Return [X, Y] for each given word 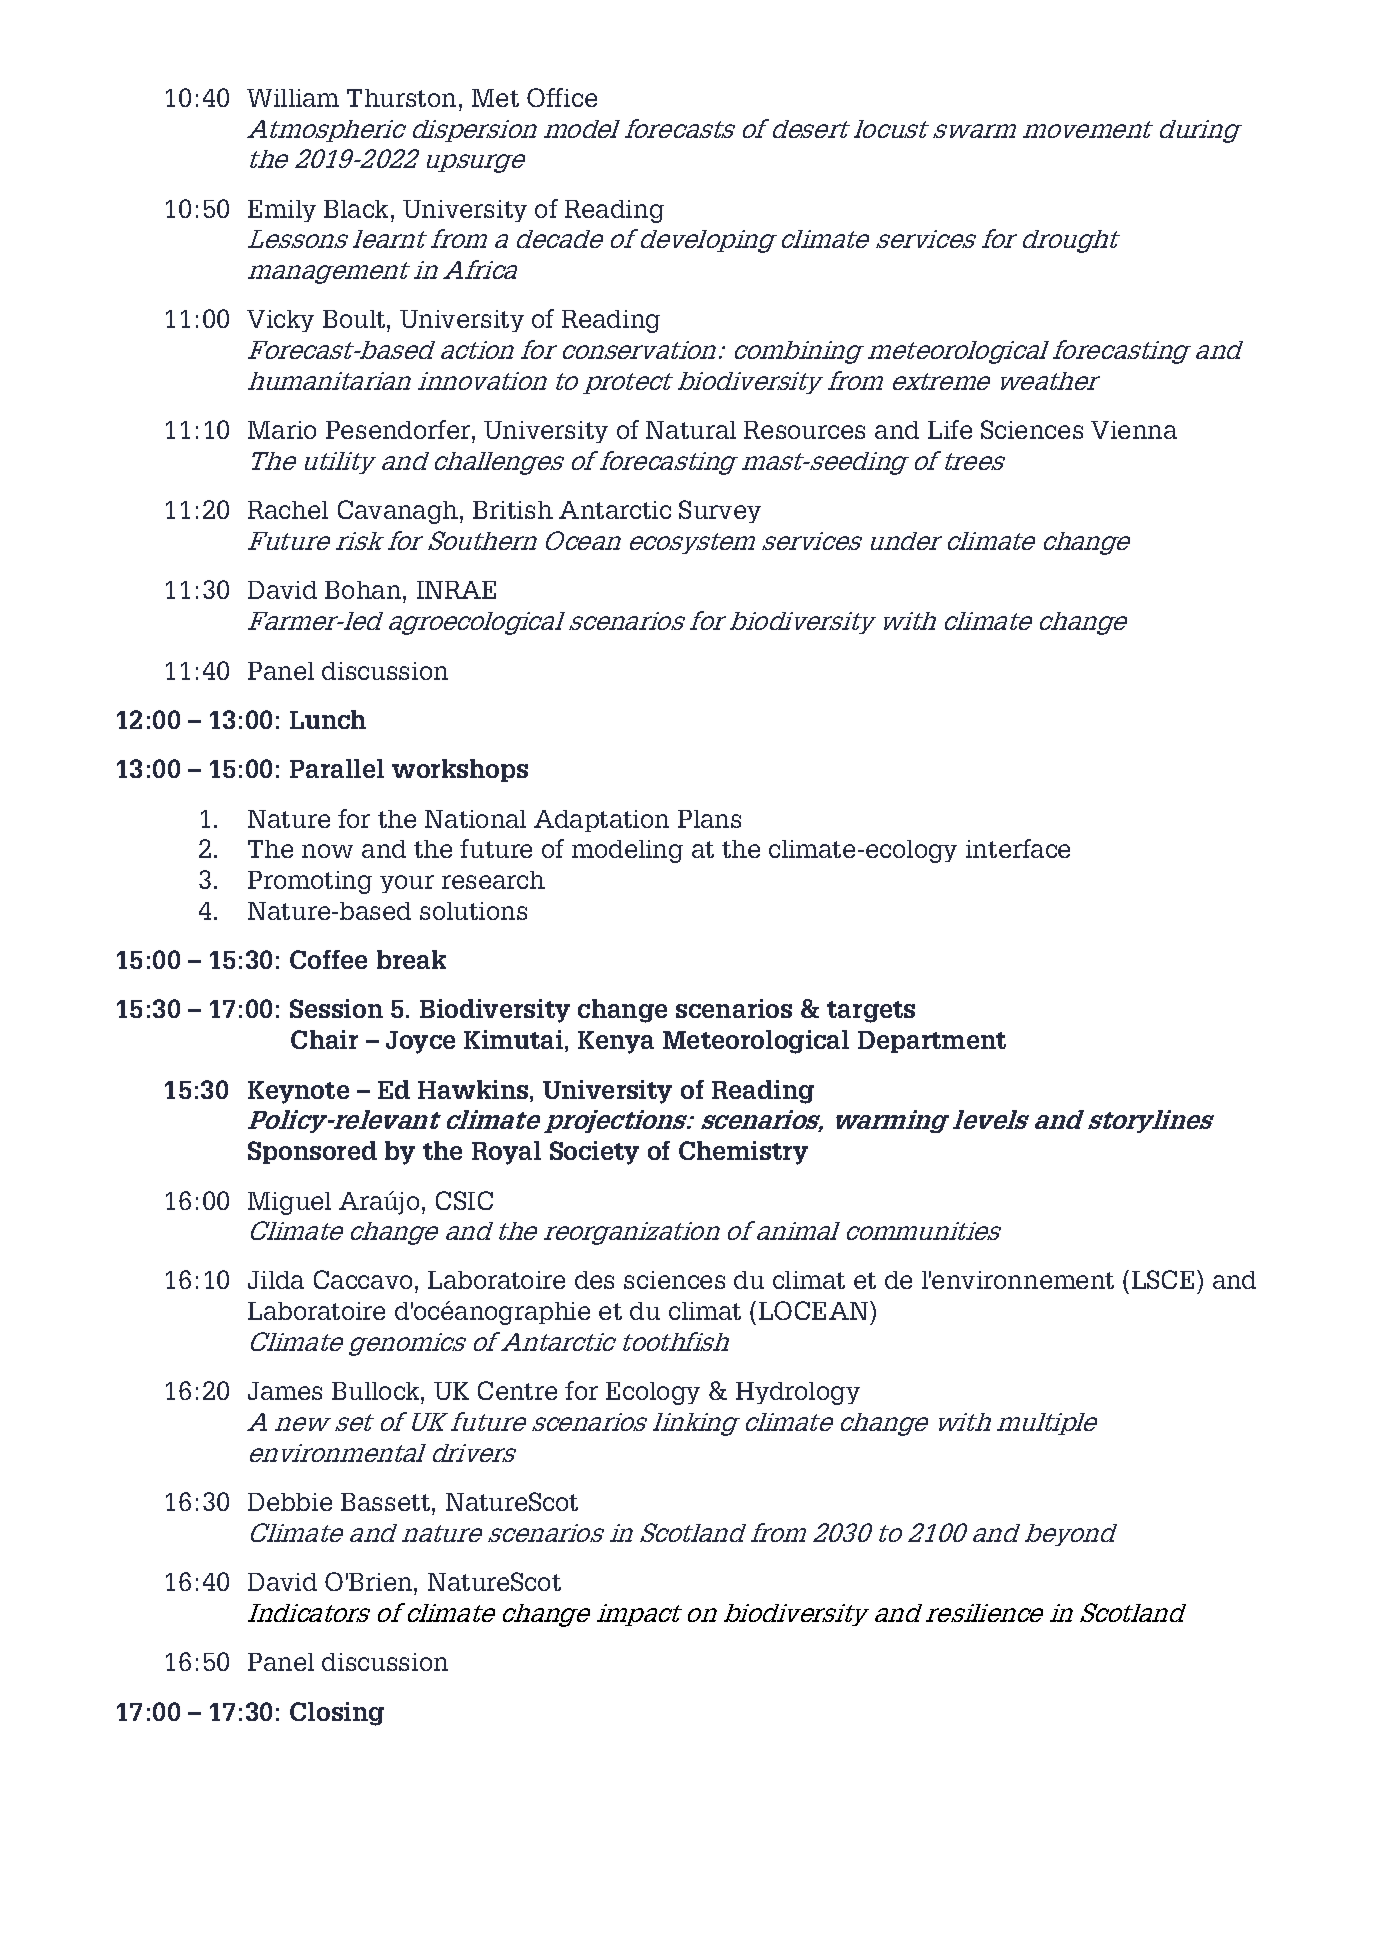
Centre [517, 1390]
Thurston [401, 98]
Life [950, 429]
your [407, 884]
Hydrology [798, 1393]
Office [562, 97]
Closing [337, 1714]
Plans [709, 819]
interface [1018, 848]
